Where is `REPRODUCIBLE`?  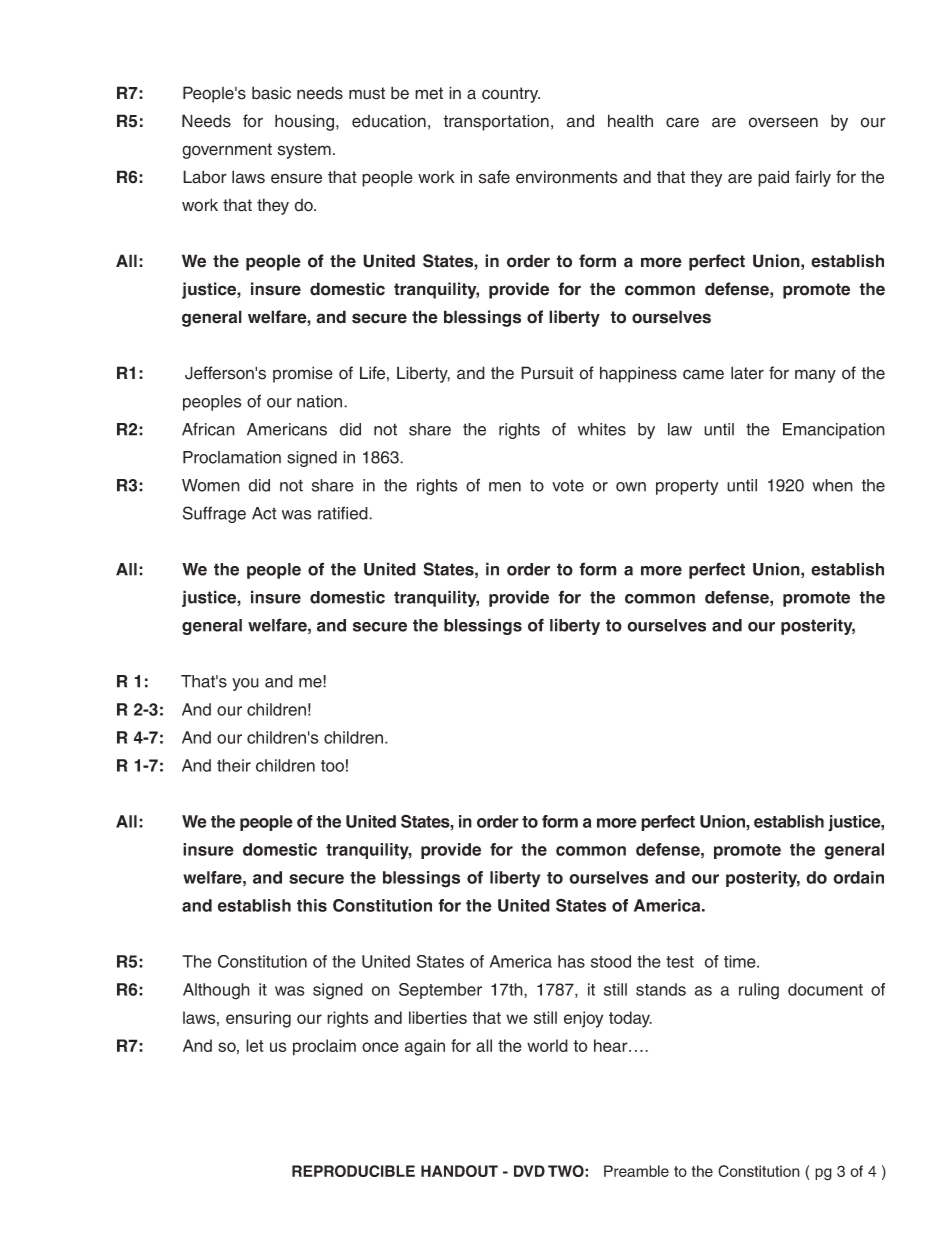
REPRODUCIBLE is located at coordinates (353, 1171).
